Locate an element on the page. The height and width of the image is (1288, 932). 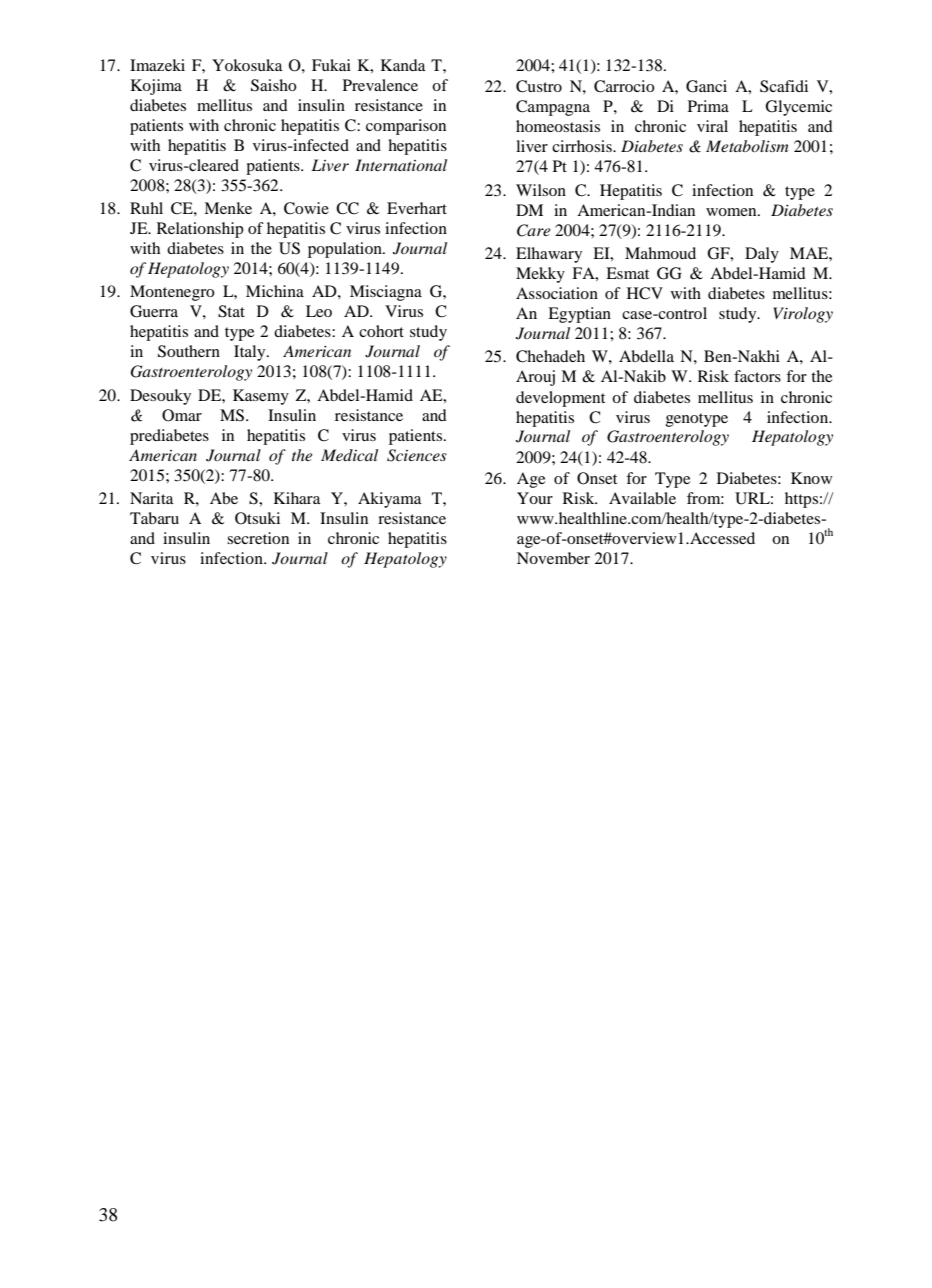
Montenegro is located at coordinates (172, 293).
